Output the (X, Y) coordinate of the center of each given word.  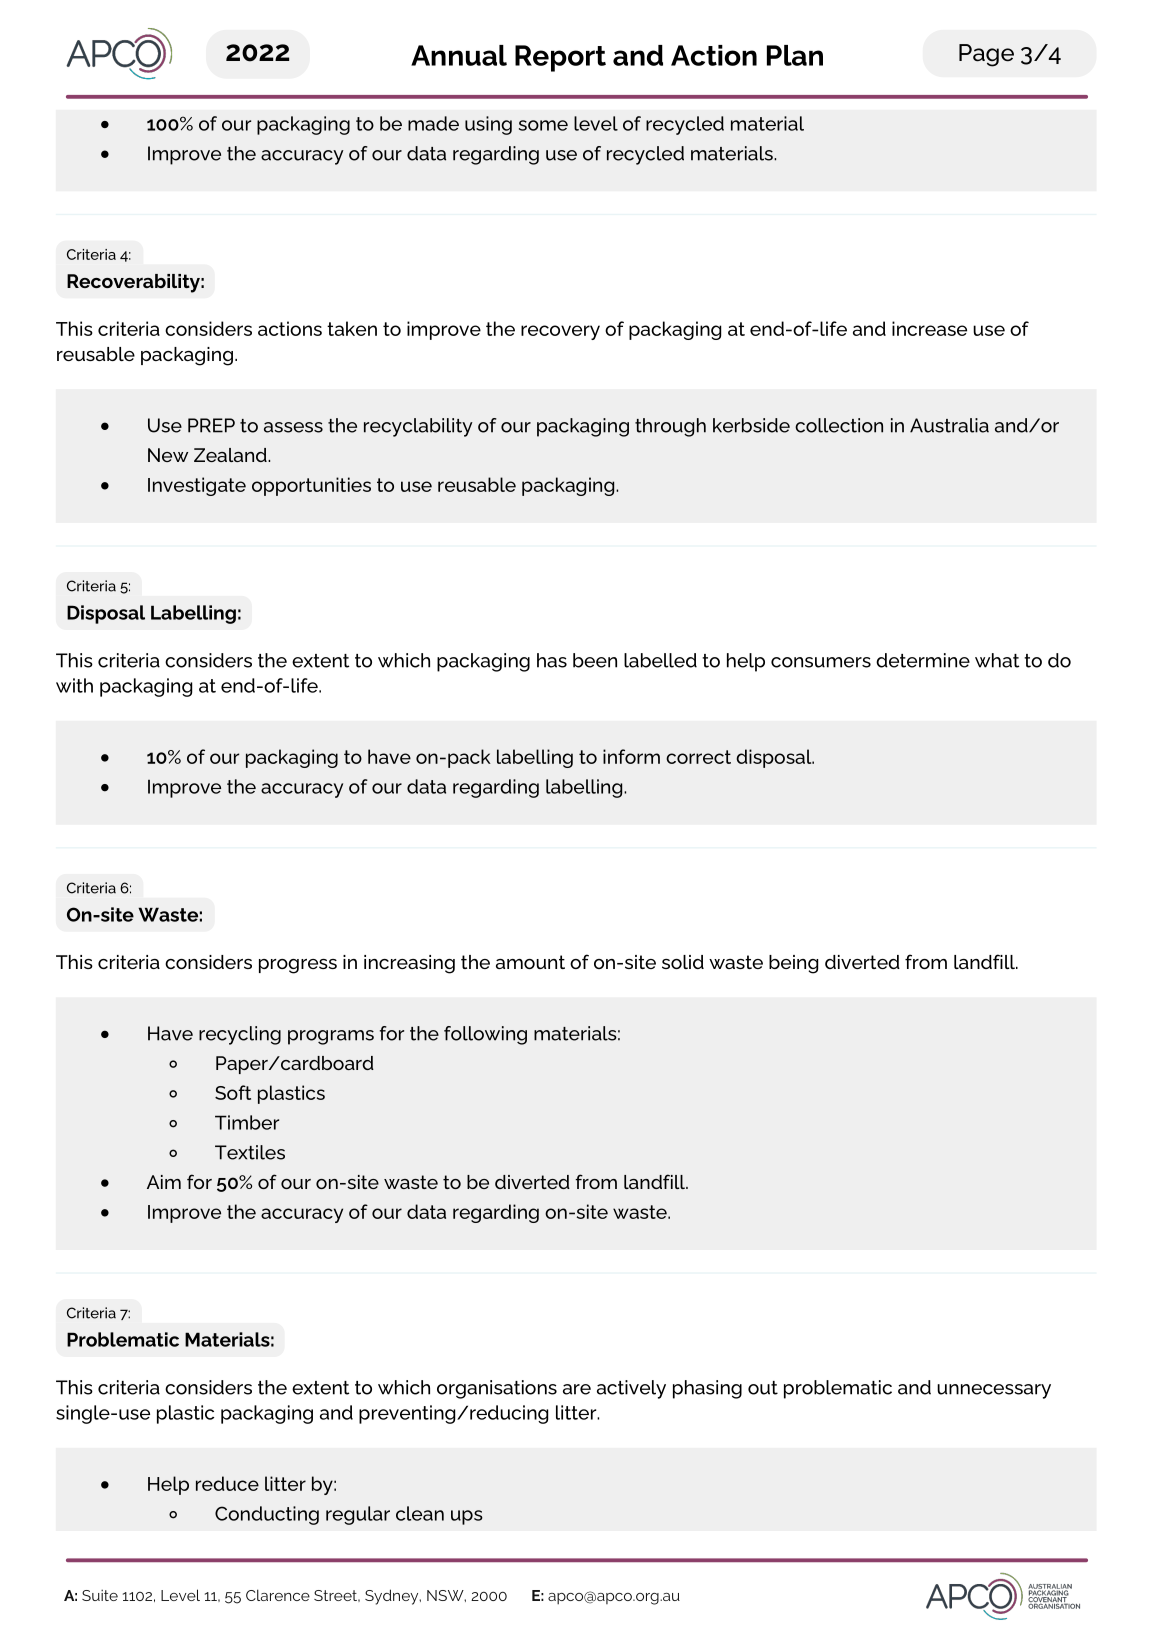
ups (467, 1517)
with (74, 685)
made (433, 123)
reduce (227, 1483)
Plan (795, 55)
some (543, 125)
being (793, 964)
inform (631, 756)
